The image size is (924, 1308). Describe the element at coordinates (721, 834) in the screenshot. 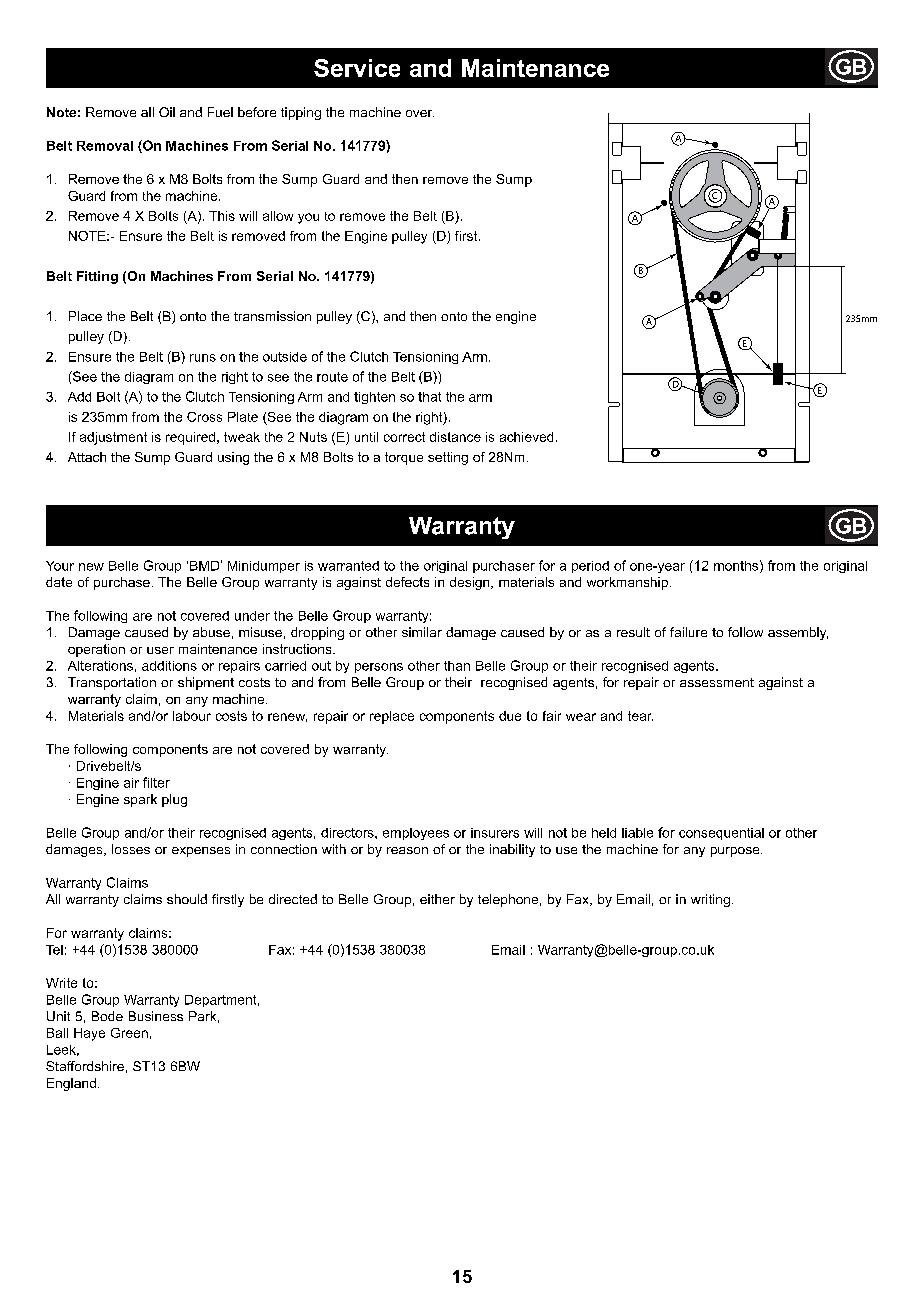

I see `consequential` at that location.
